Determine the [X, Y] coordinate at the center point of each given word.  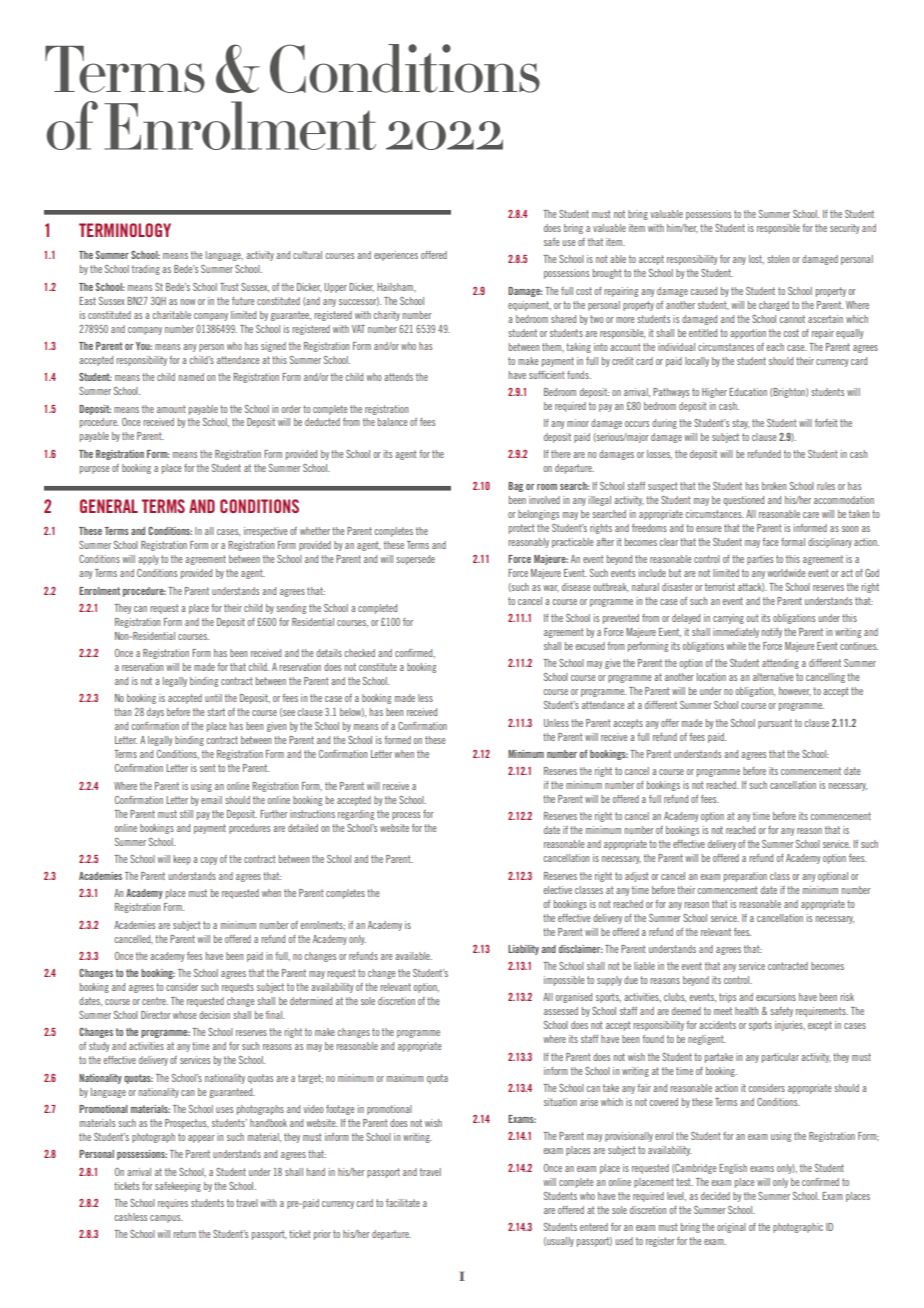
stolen [778, 259]
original [731, 1228]
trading [146, 270]
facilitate [403, 1203]
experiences [396, 256]
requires [173, 1204]
